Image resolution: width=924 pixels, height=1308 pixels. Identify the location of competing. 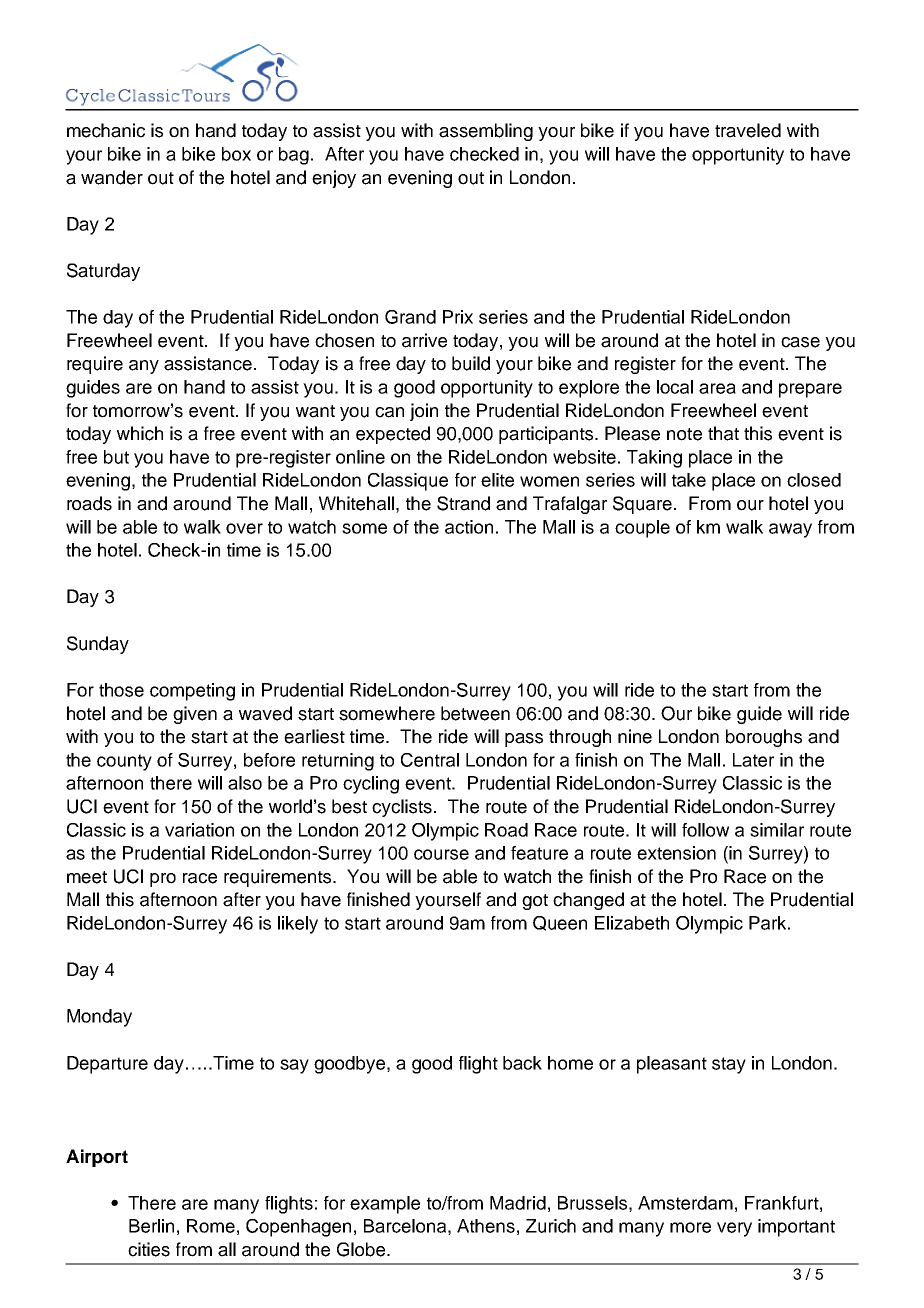
(192, 692).
